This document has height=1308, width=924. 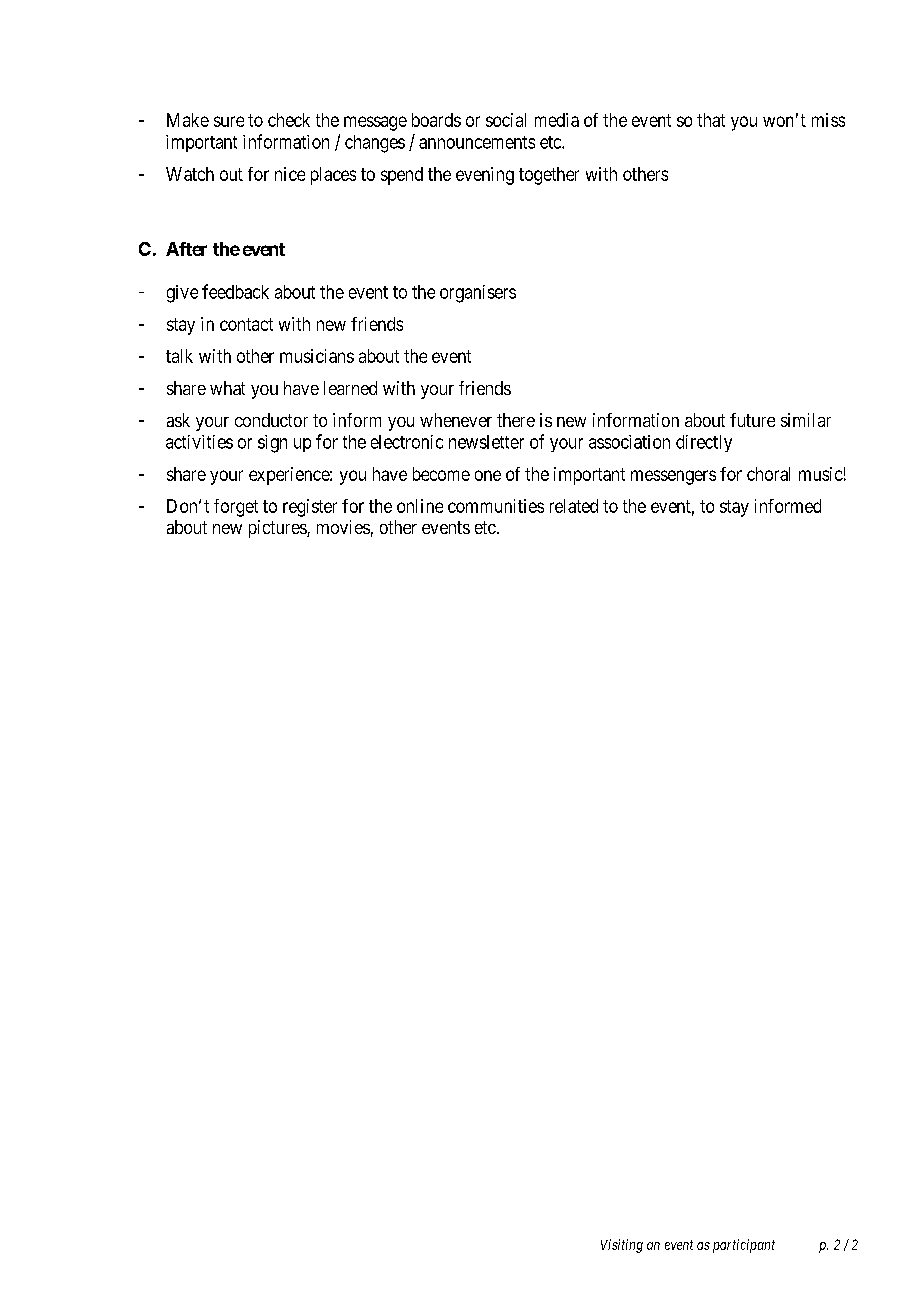 What do you see at coordinates (290, 174) in the document?
I see `nice` at bounding box center [290, 174].
